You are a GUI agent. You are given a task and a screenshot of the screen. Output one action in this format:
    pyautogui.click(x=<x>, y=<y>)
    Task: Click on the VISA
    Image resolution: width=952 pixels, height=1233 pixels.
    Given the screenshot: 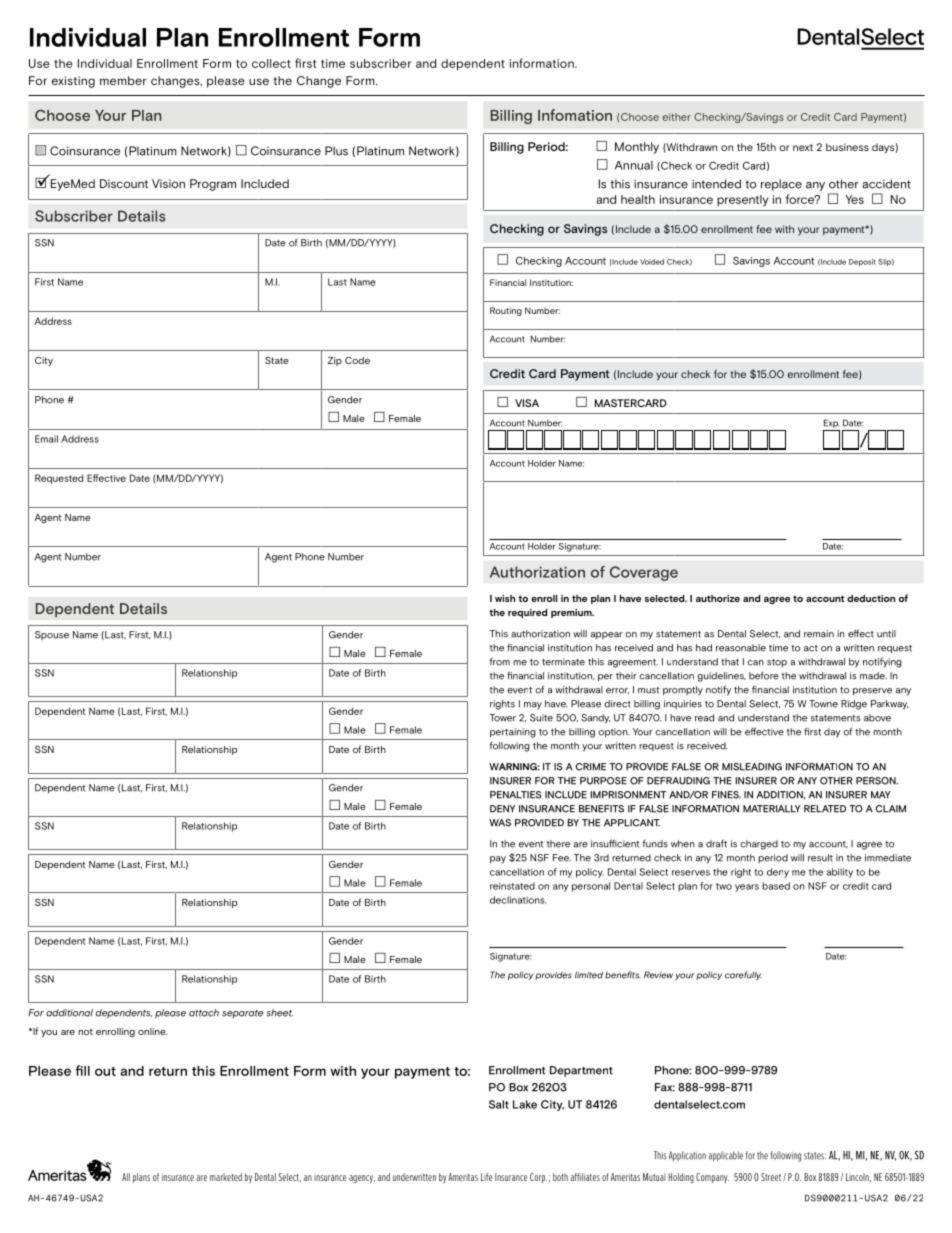 What is the action you would take?
    pyautogui.click(x=527, y=403)
